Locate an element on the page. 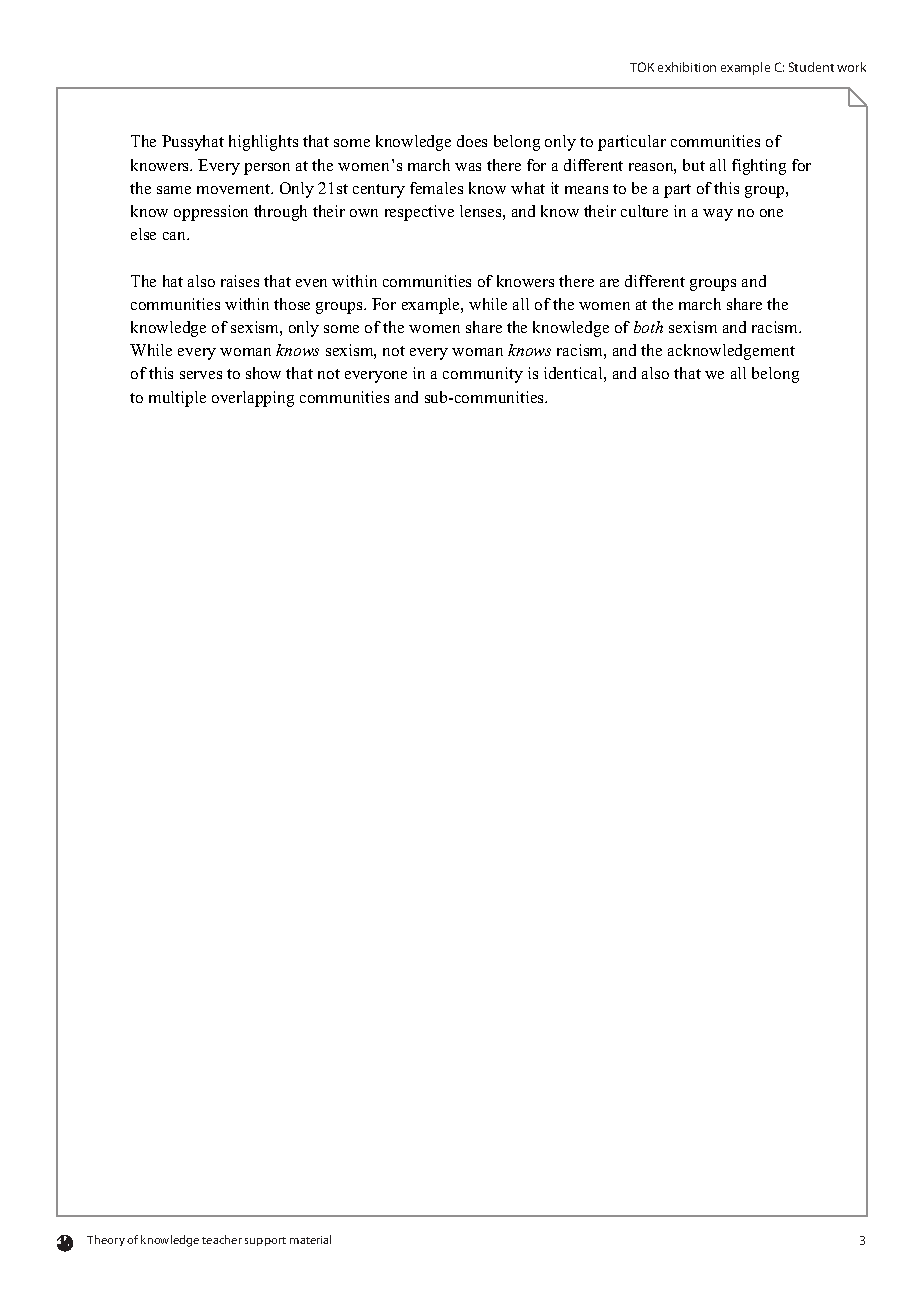 This page has width=924, height=1308. both is located at coordinates (648, 327).
